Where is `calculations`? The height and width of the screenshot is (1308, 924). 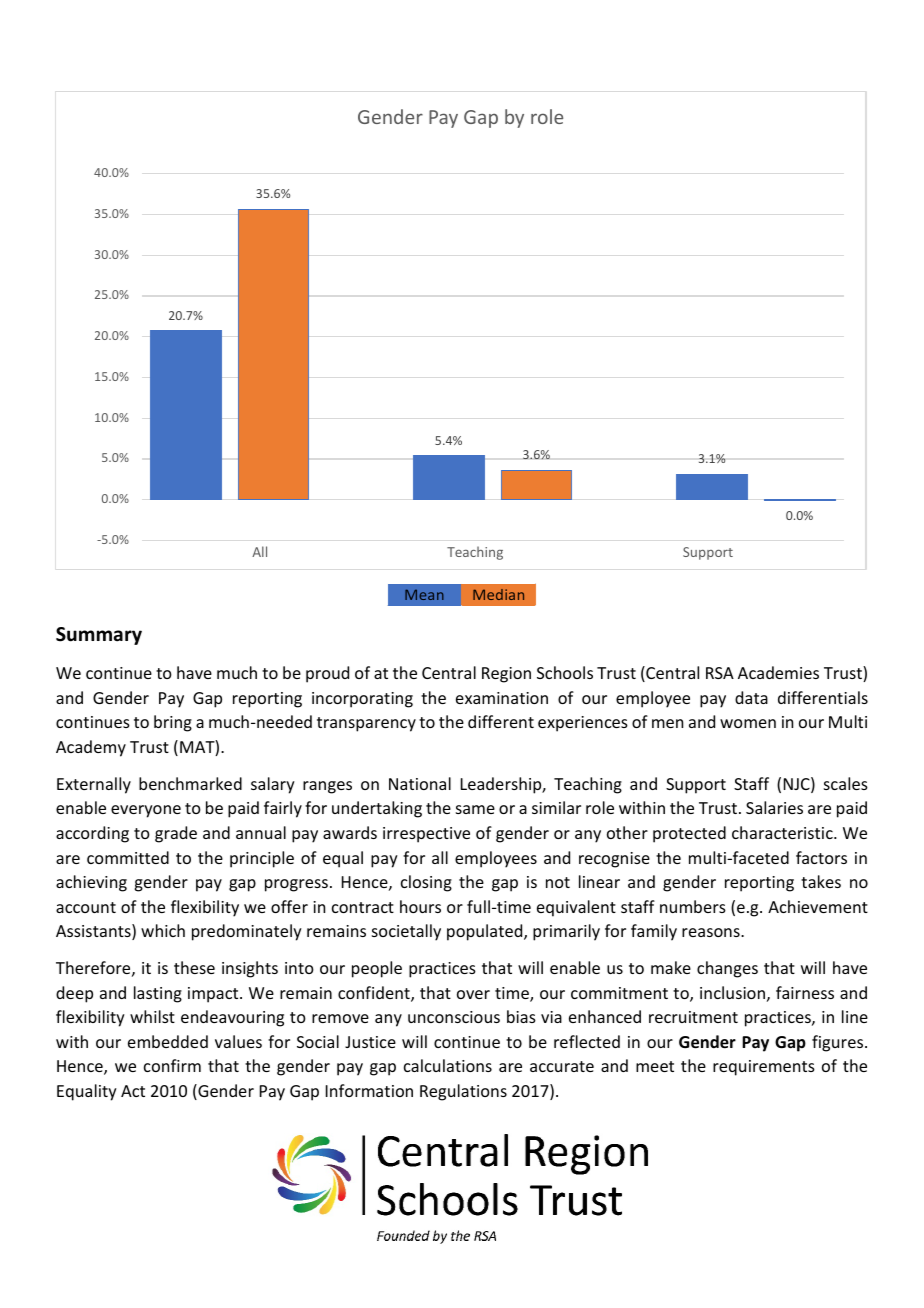 calculations is located at coordinates (448, 1065).
